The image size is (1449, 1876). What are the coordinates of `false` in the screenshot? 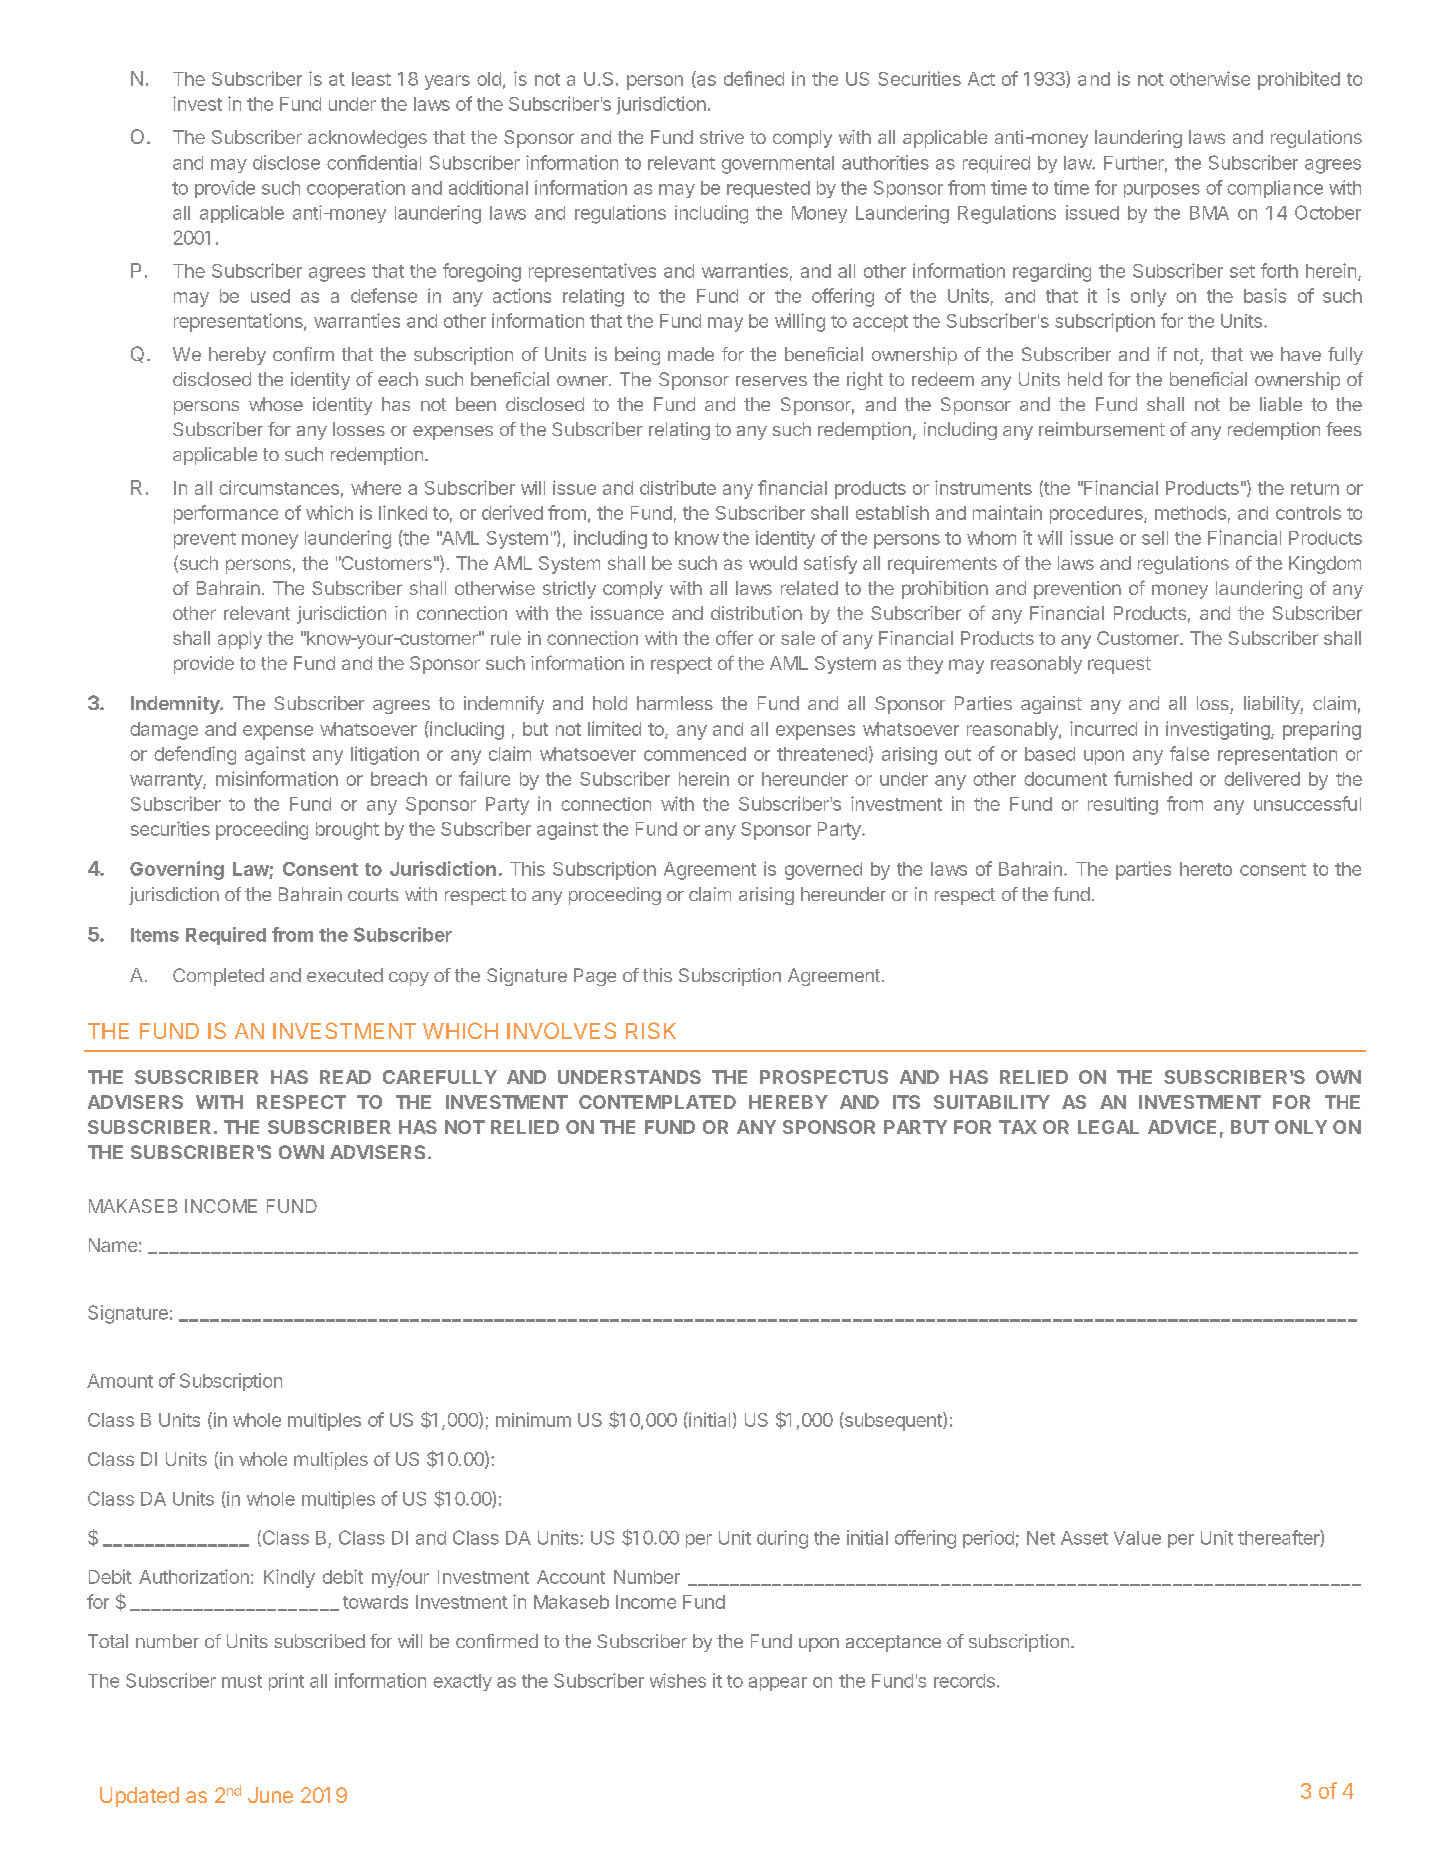 It's located at (1189, 753).
